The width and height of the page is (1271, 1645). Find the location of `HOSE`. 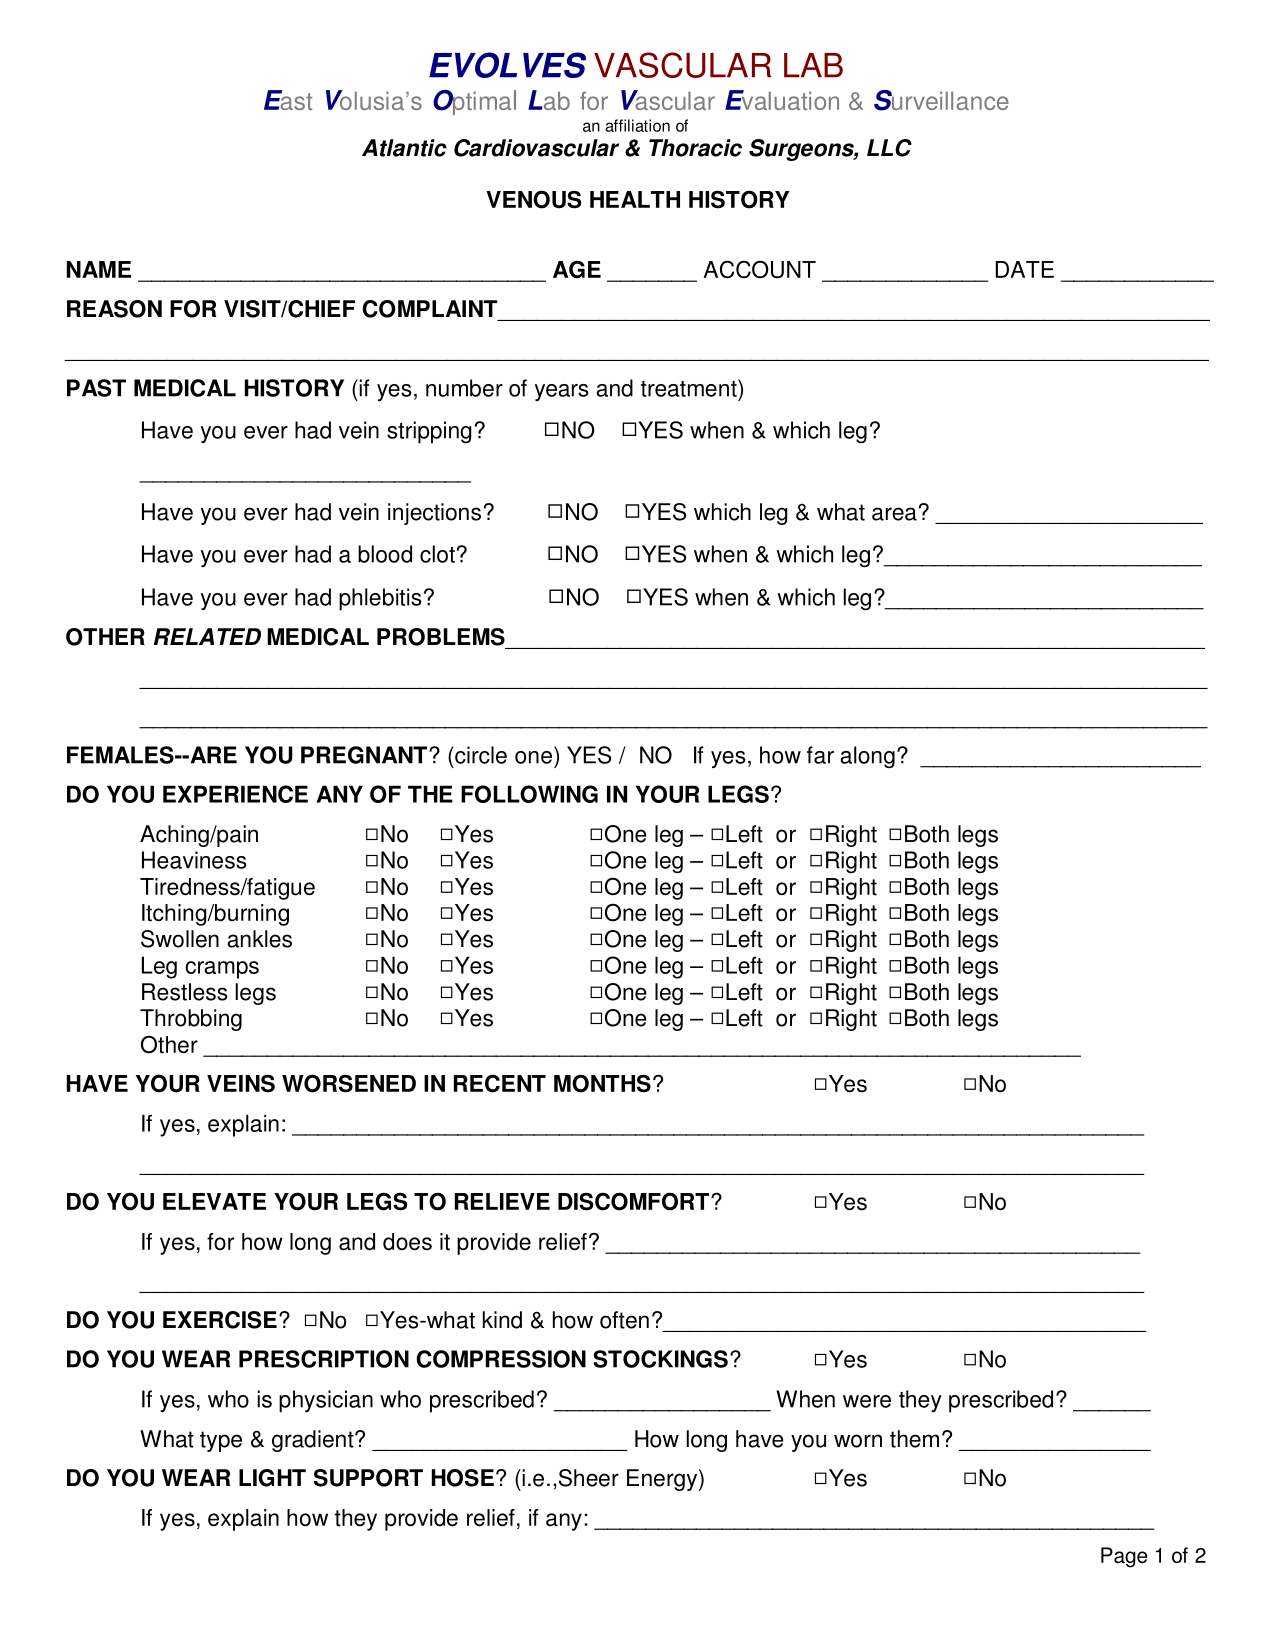

HOSE is located at coordinates (463, 1478).
